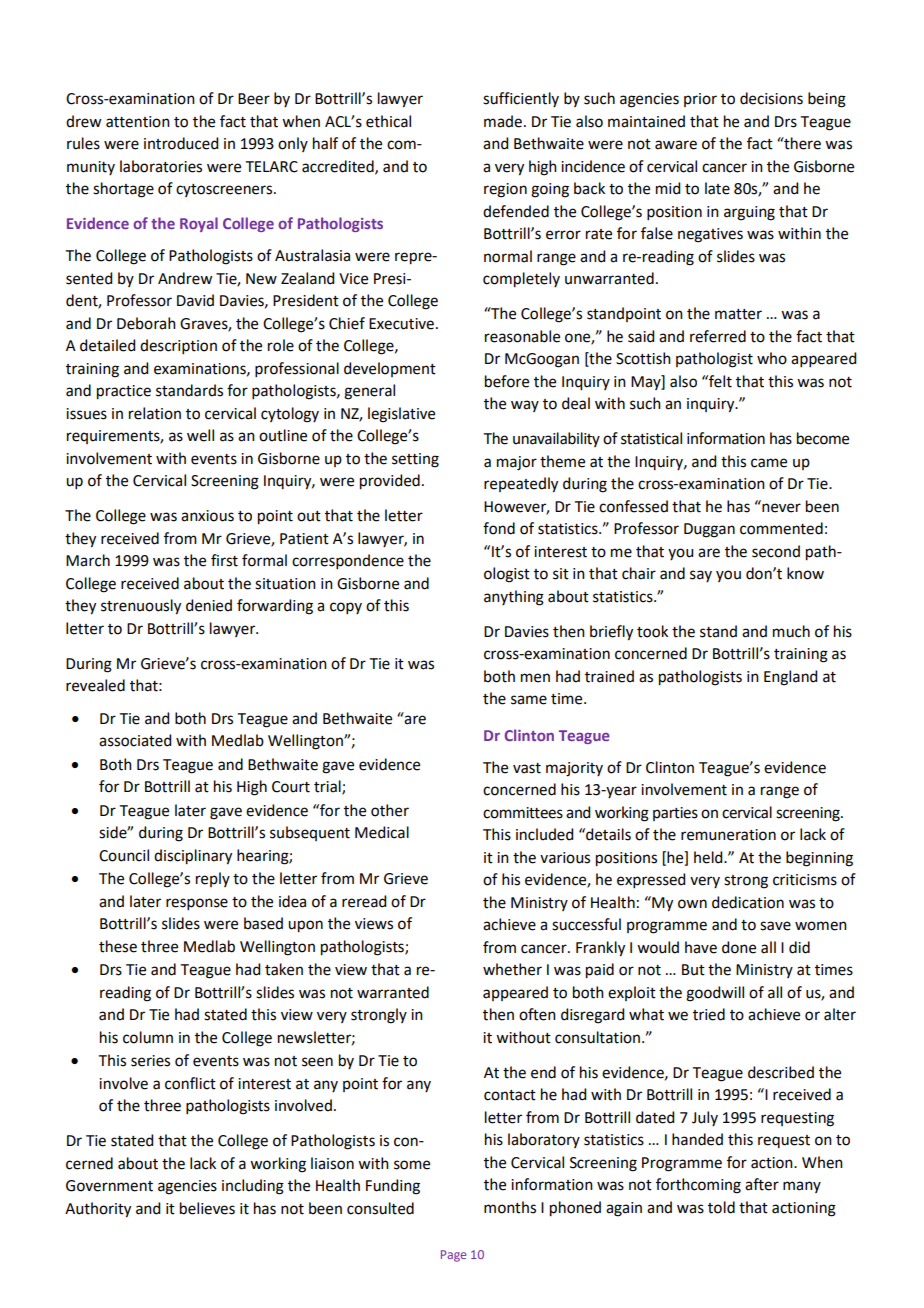 The image size is (924, 1308). I want to click on introduced, so click(181, 143).
